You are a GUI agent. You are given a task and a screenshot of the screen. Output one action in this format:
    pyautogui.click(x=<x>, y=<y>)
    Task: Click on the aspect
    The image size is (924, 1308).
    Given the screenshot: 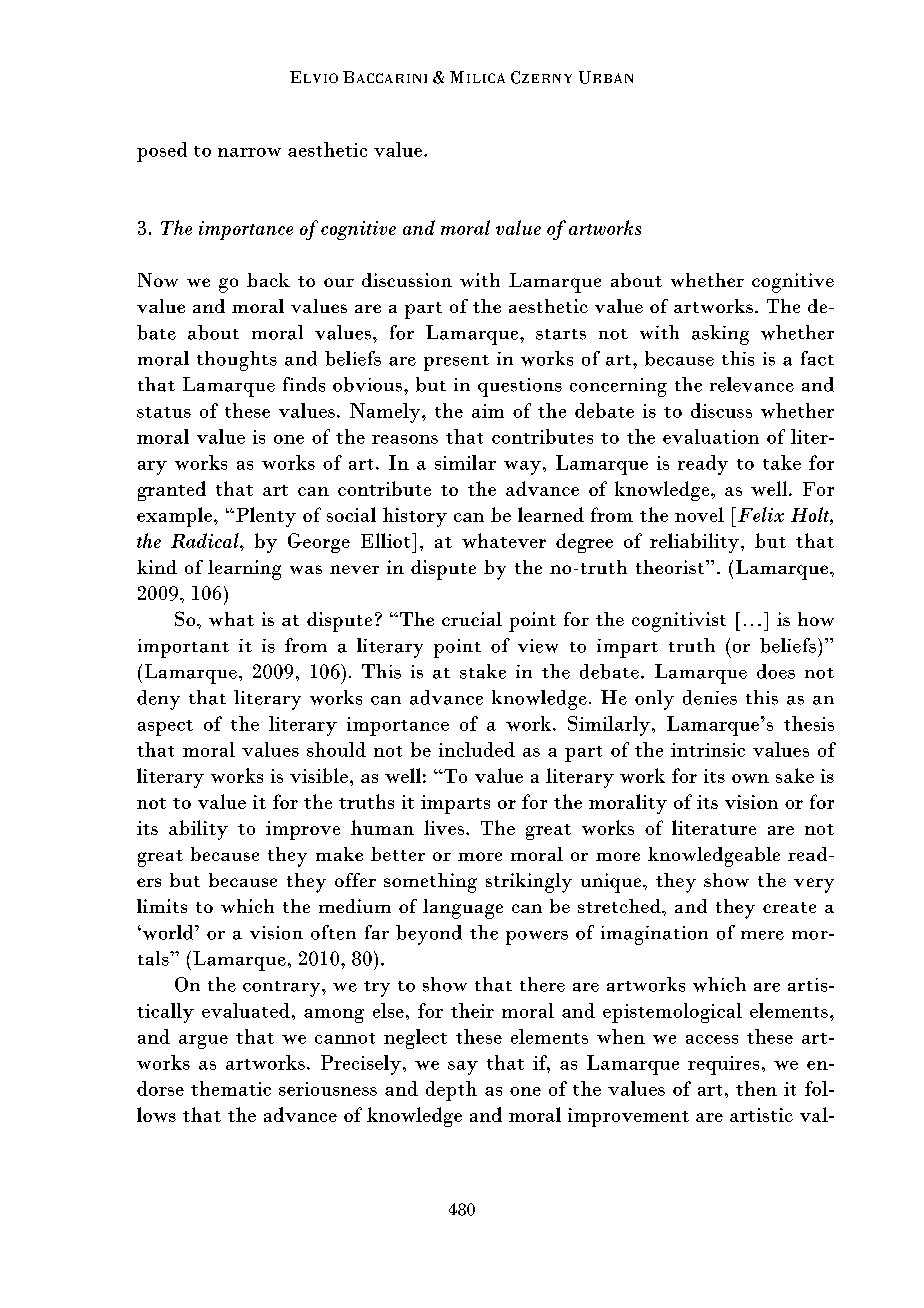 What is the action you would take?
    pyautogui.click(x=165, y=728)
